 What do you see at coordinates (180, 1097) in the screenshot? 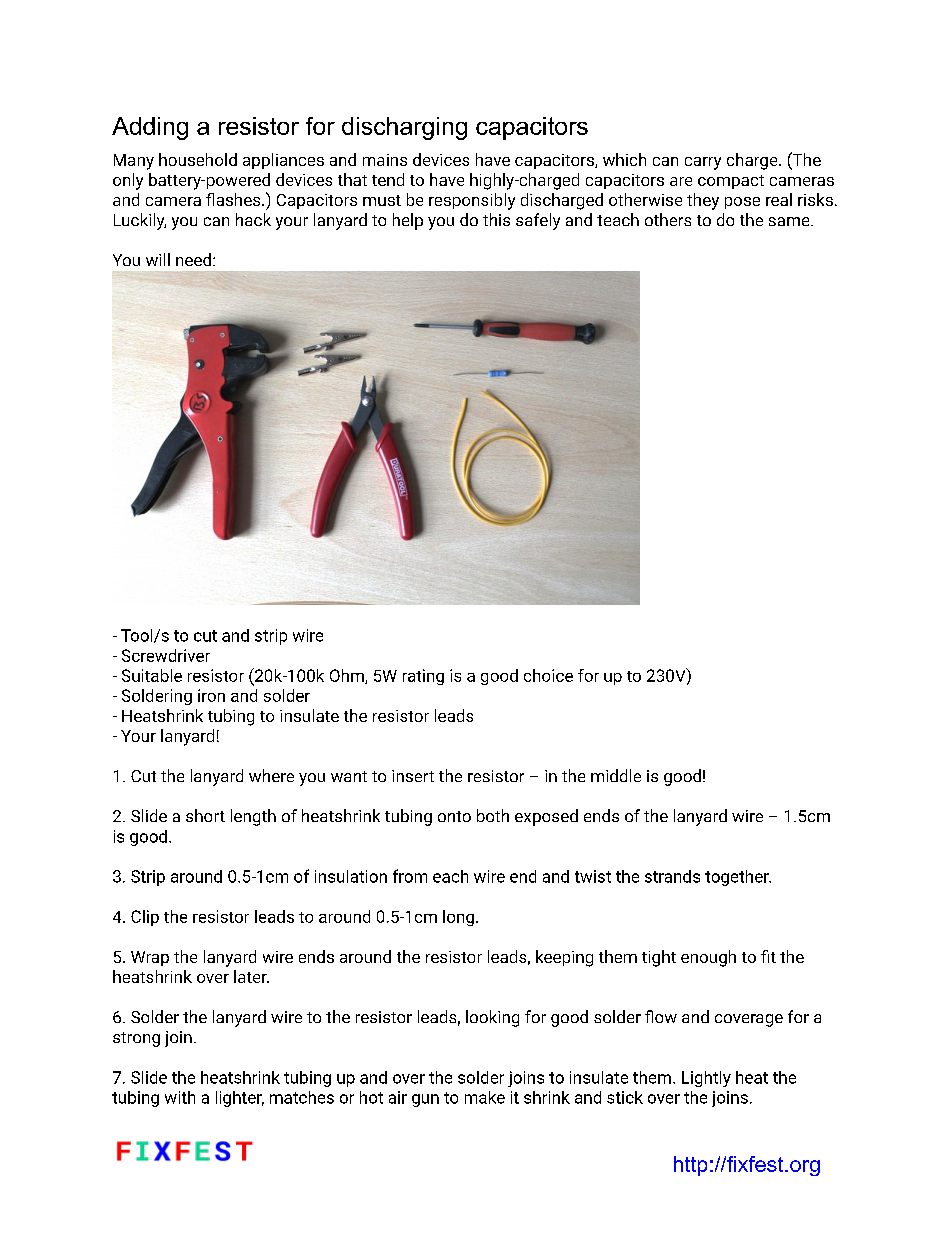
I see `with` at bounding box center [180, 1097].
